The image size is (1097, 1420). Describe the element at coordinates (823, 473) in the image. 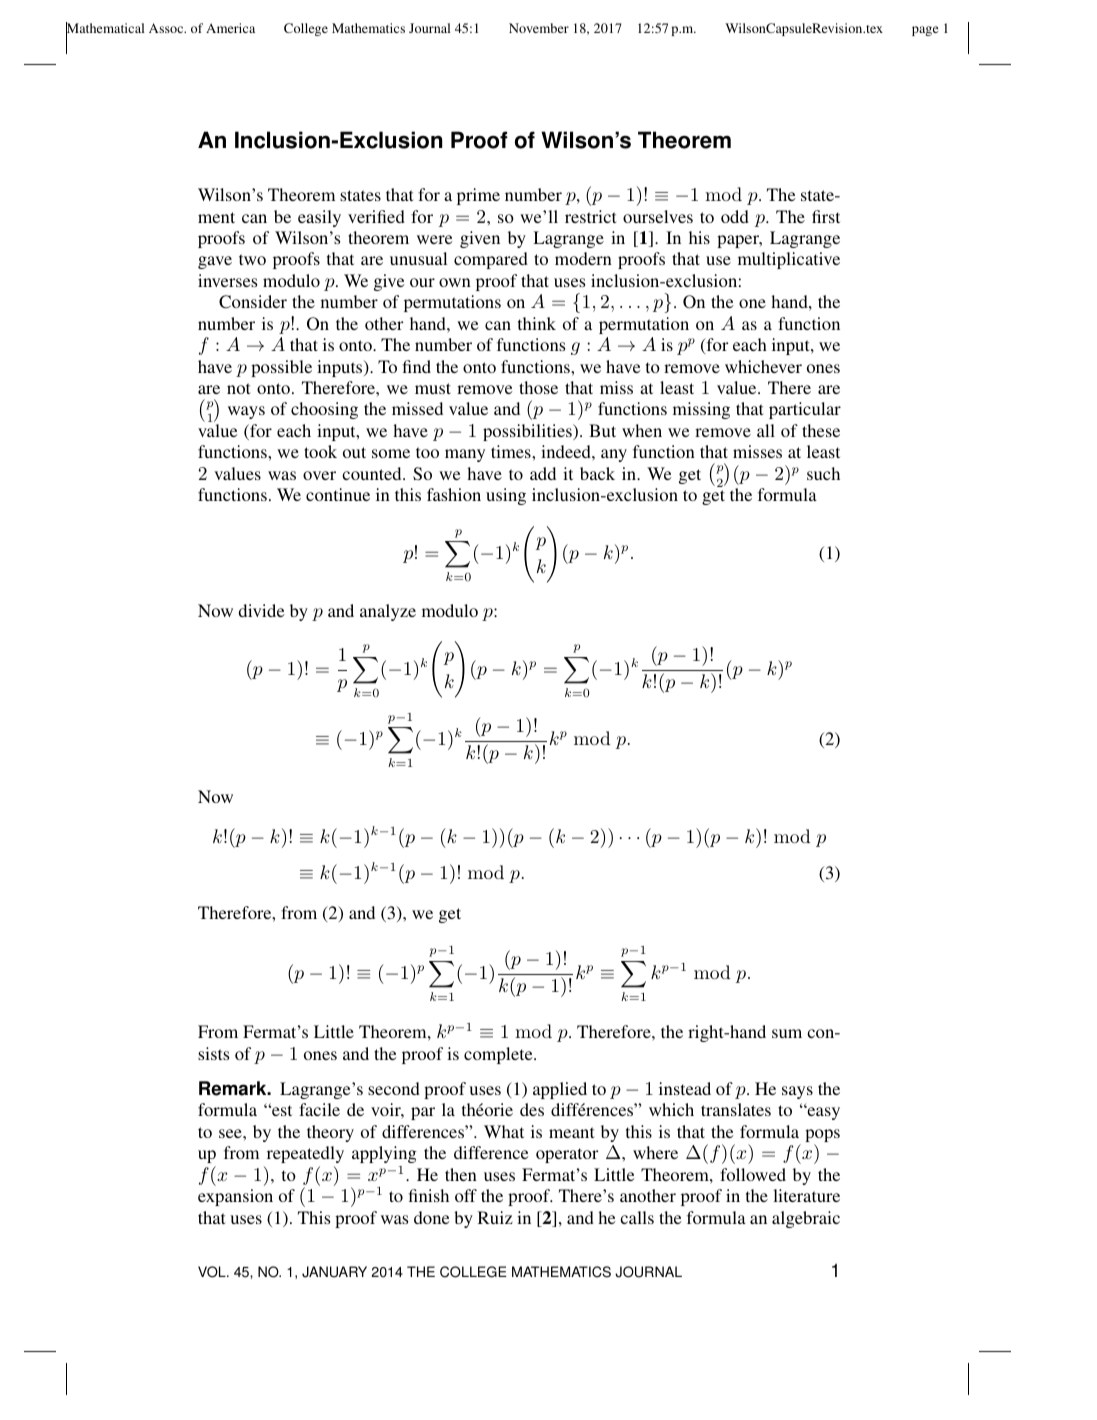

I see `such` at that location.
